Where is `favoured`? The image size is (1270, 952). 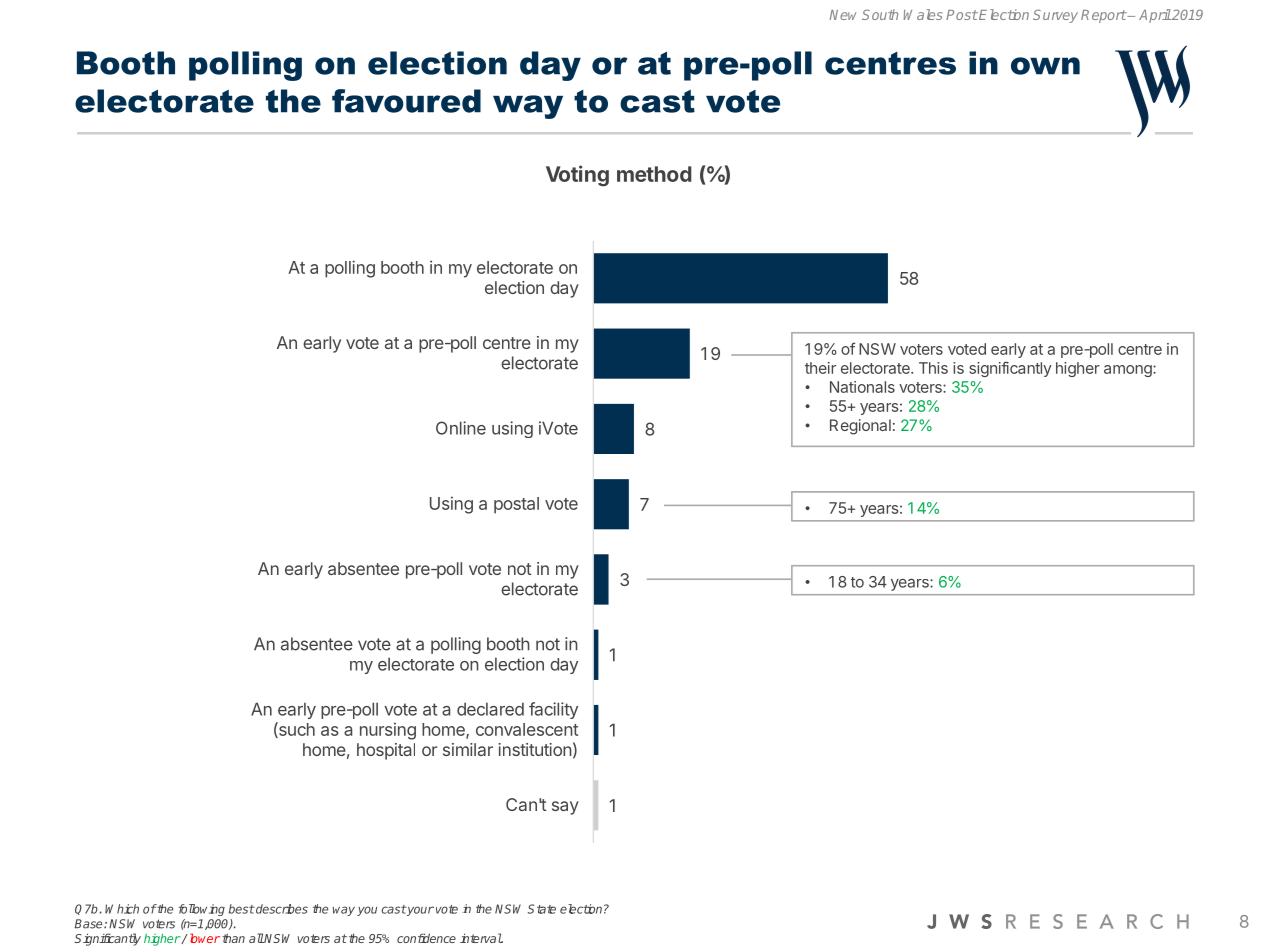 favoured is located at coordinates (406, 101).
